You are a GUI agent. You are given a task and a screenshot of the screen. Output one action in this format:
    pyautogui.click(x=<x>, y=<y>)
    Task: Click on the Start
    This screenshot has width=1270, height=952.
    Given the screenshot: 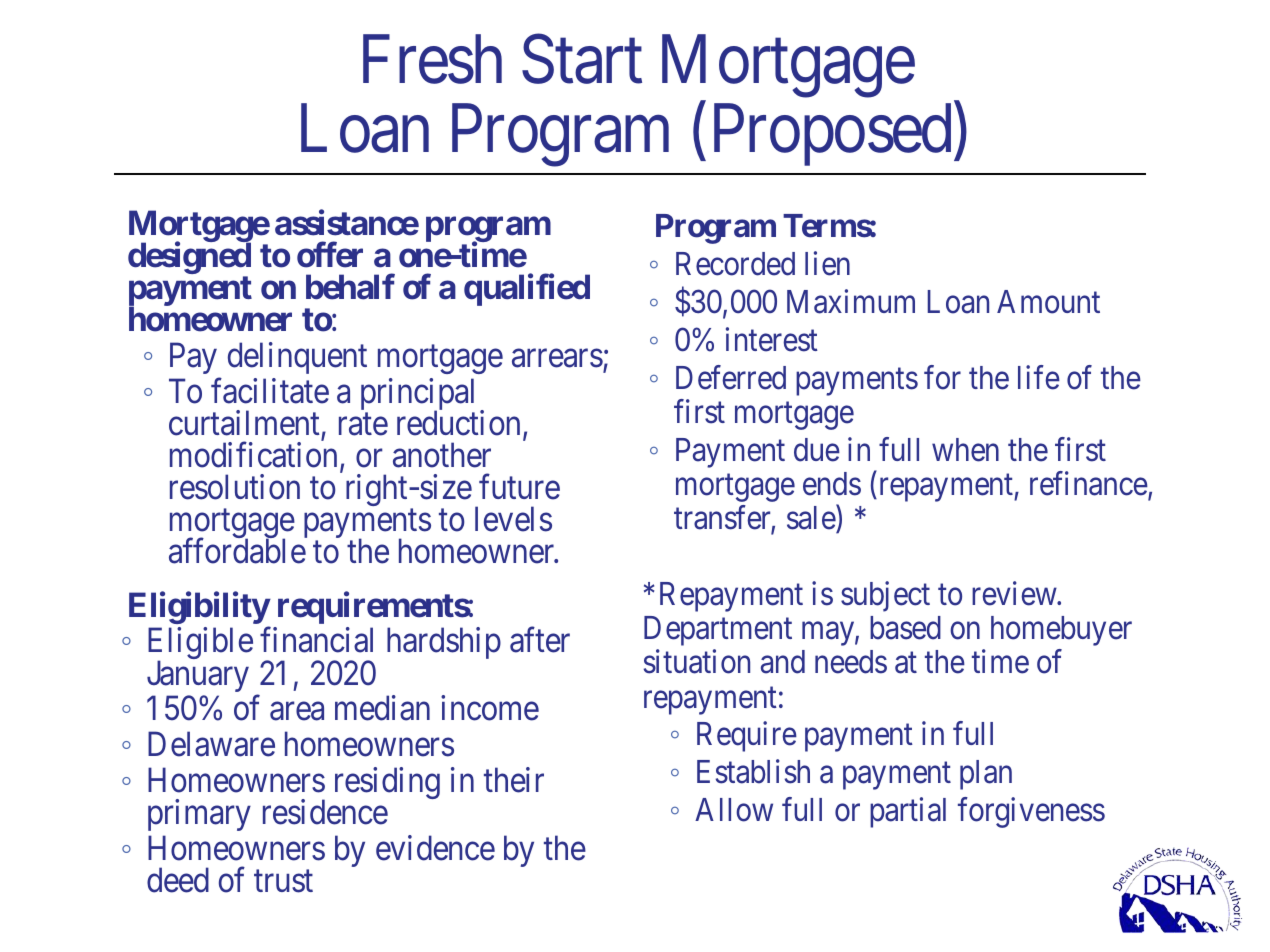 What is the action you would take?
    pyautogui.click(x=582, y=60)
